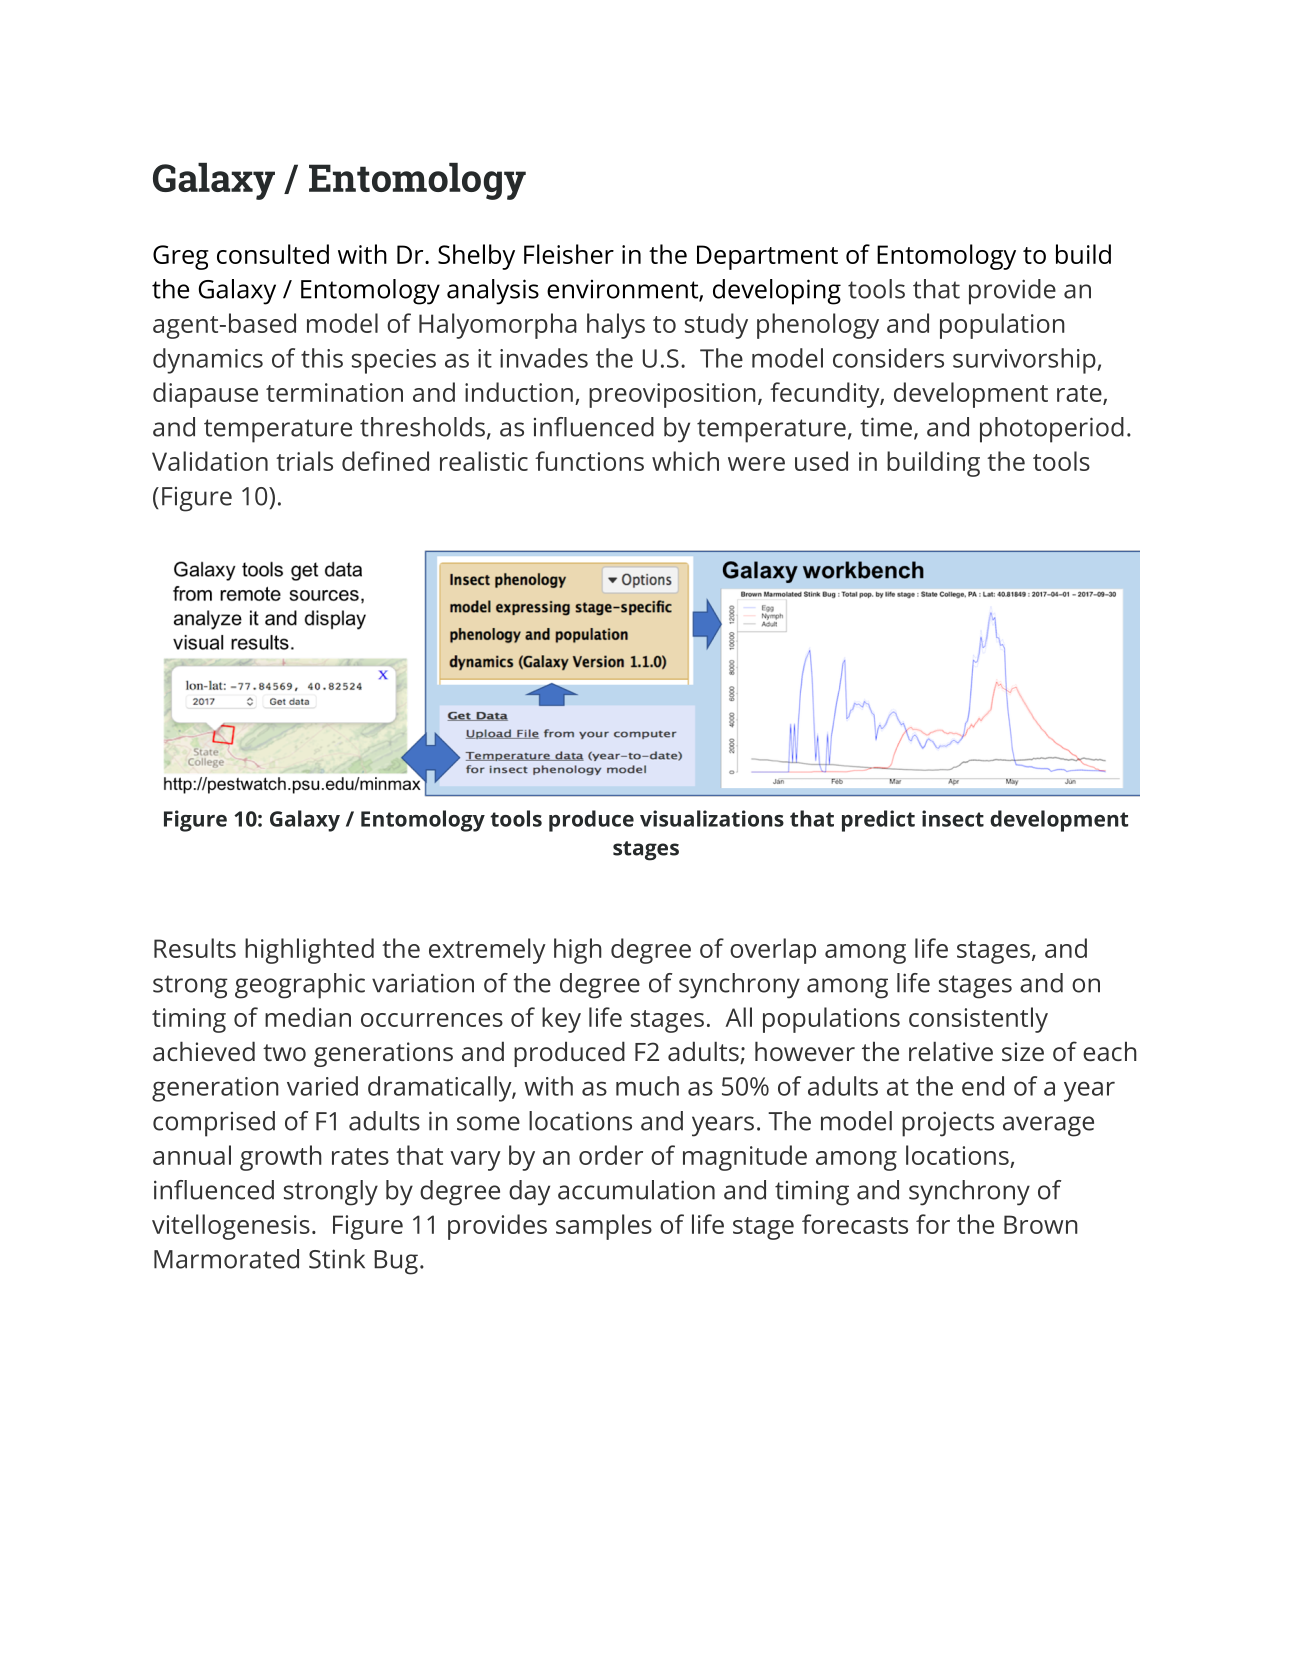  Describe the element at coordinates (273, 254) in the screenshot. I see `consulted` at that location.
